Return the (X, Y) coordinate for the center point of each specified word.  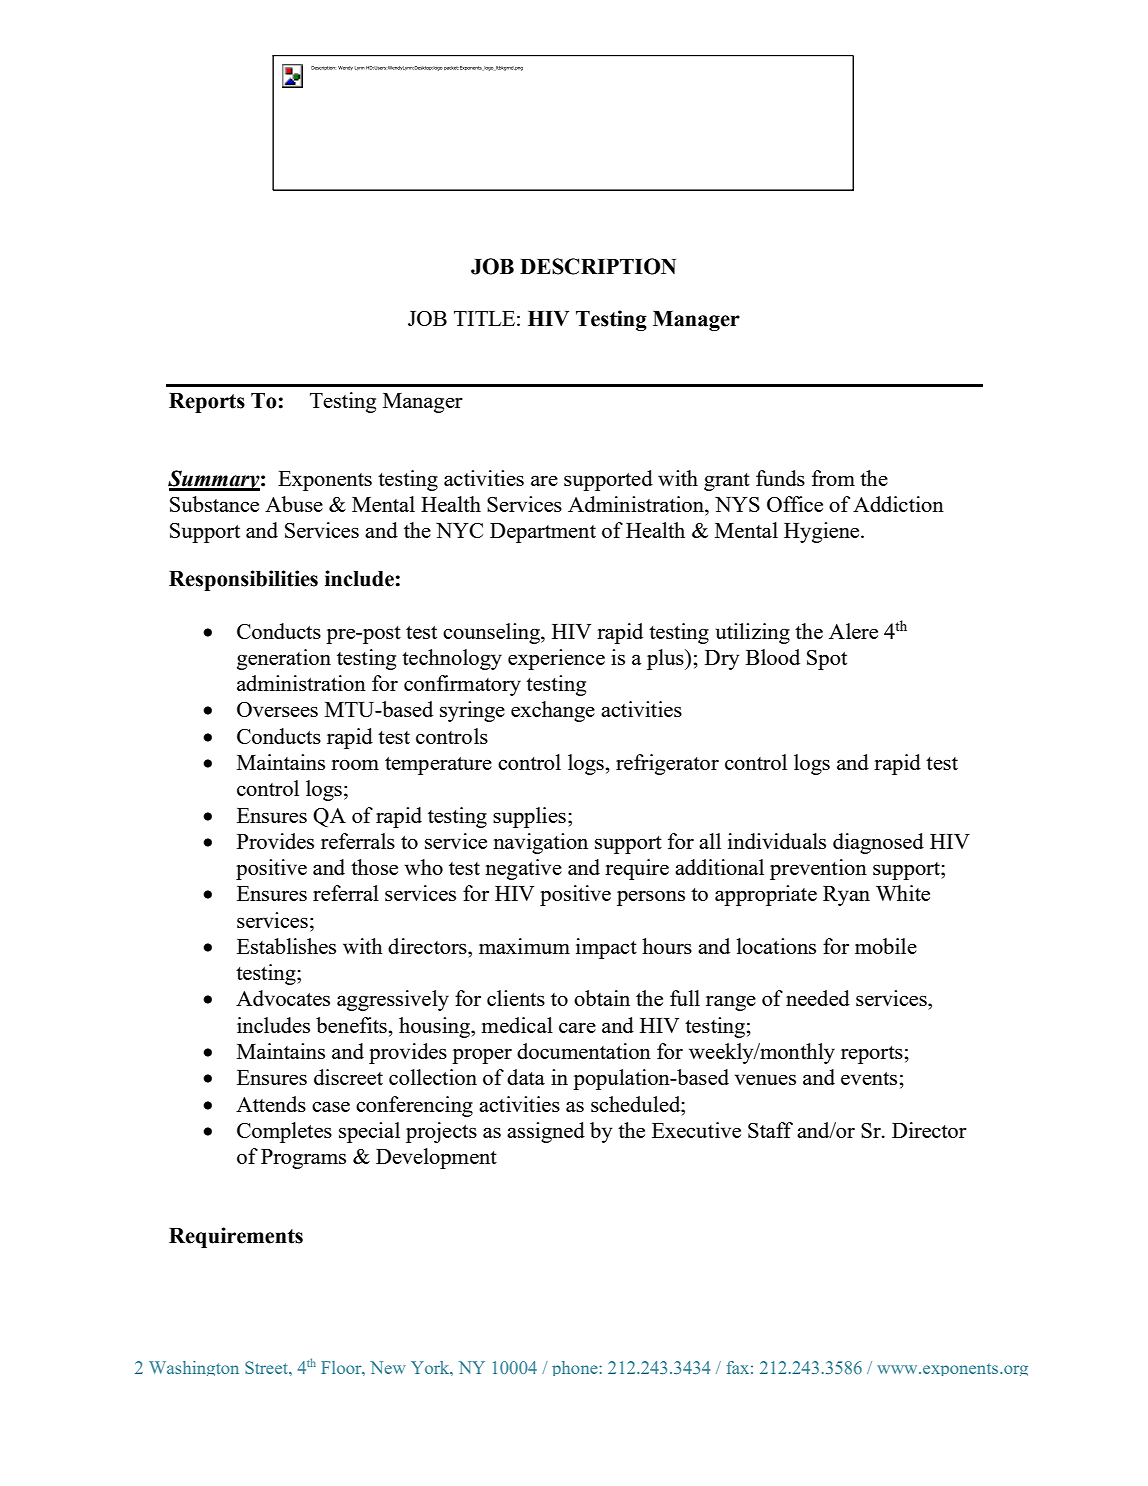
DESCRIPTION (598, 266)
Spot (827, 660)
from (833, 478)
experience (556, 659)
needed (818, 998)
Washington (194, 1368)
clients (516, 998)
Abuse (294, 504)
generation (284, 659)
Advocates (283, 998)
